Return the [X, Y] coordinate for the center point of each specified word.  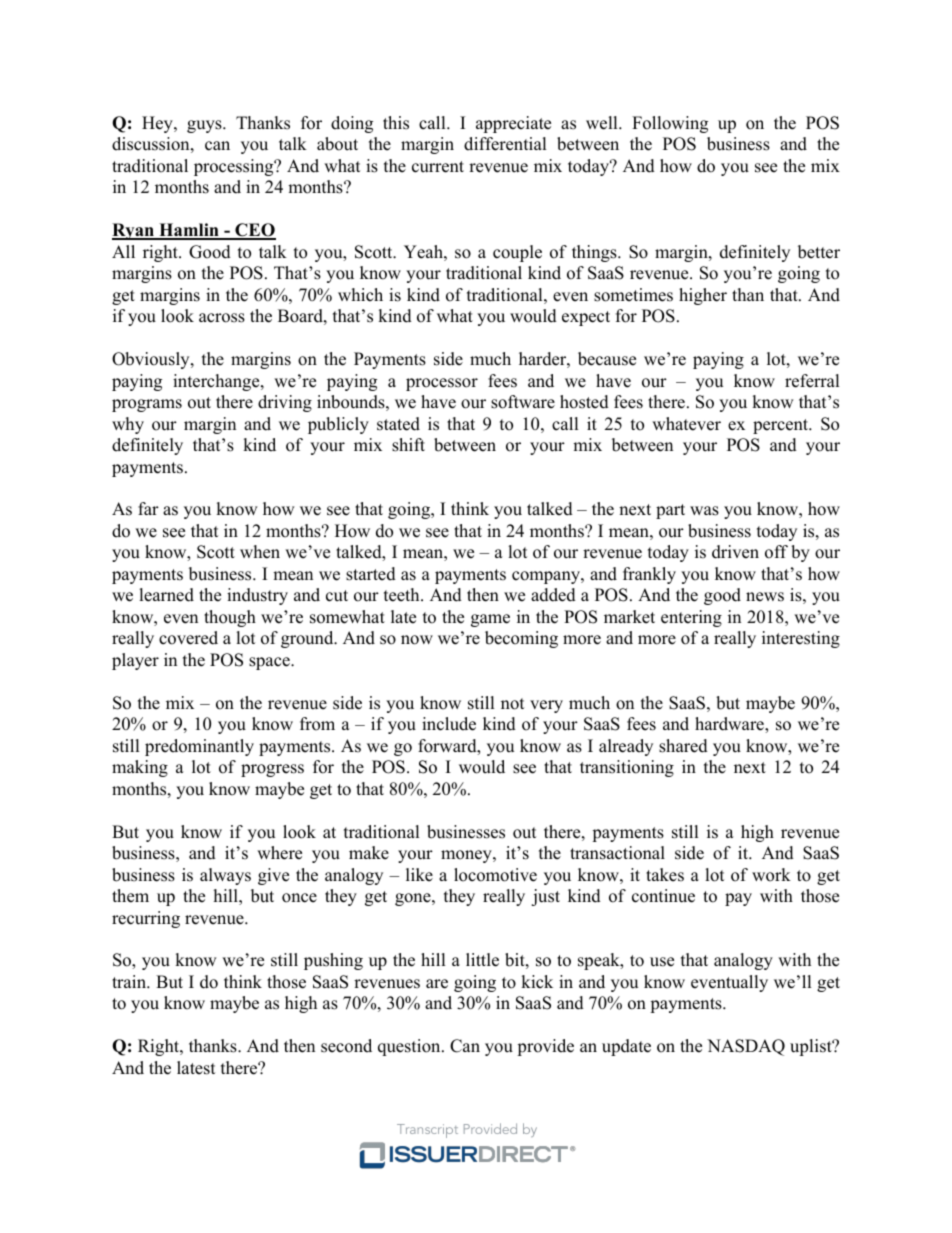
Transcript [427, 1131]
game [490, 620]
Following [670, 124]
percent [782, 426]
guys [205, 126]
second [346, 1046]
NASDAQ [746, 1047]
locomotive [495, 875]
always [225, 876]
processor [442, 384]
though [230, 618]
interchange [217, 382]
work [771, 875]
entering [691, 618]
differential [505, 144]
